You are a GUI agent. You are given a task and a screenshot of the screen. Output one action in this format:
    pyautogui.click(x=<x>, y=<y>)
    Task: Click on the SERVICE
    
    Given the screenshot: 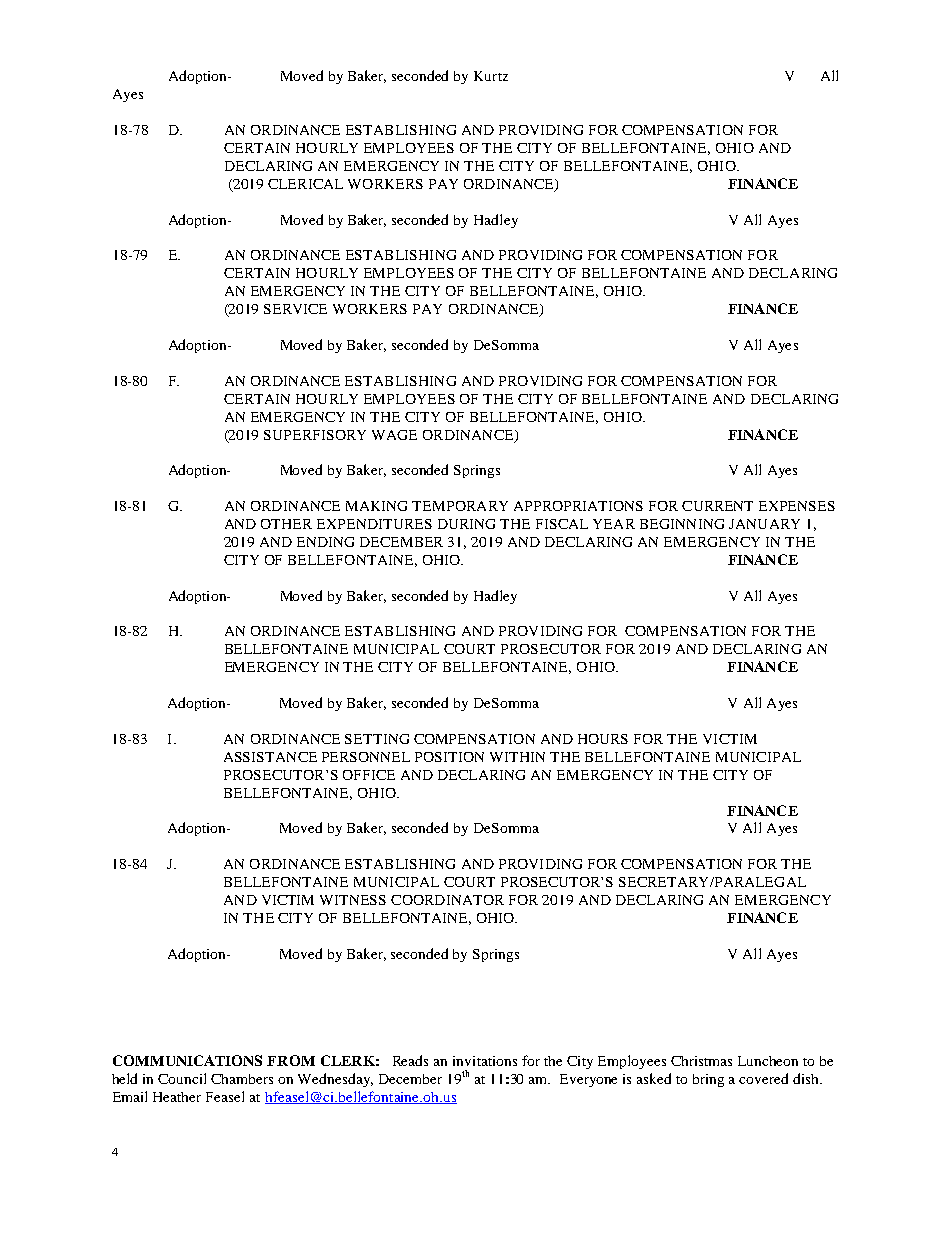 What is the action you would take?
    pyautogui.click(x=295, y=309)
